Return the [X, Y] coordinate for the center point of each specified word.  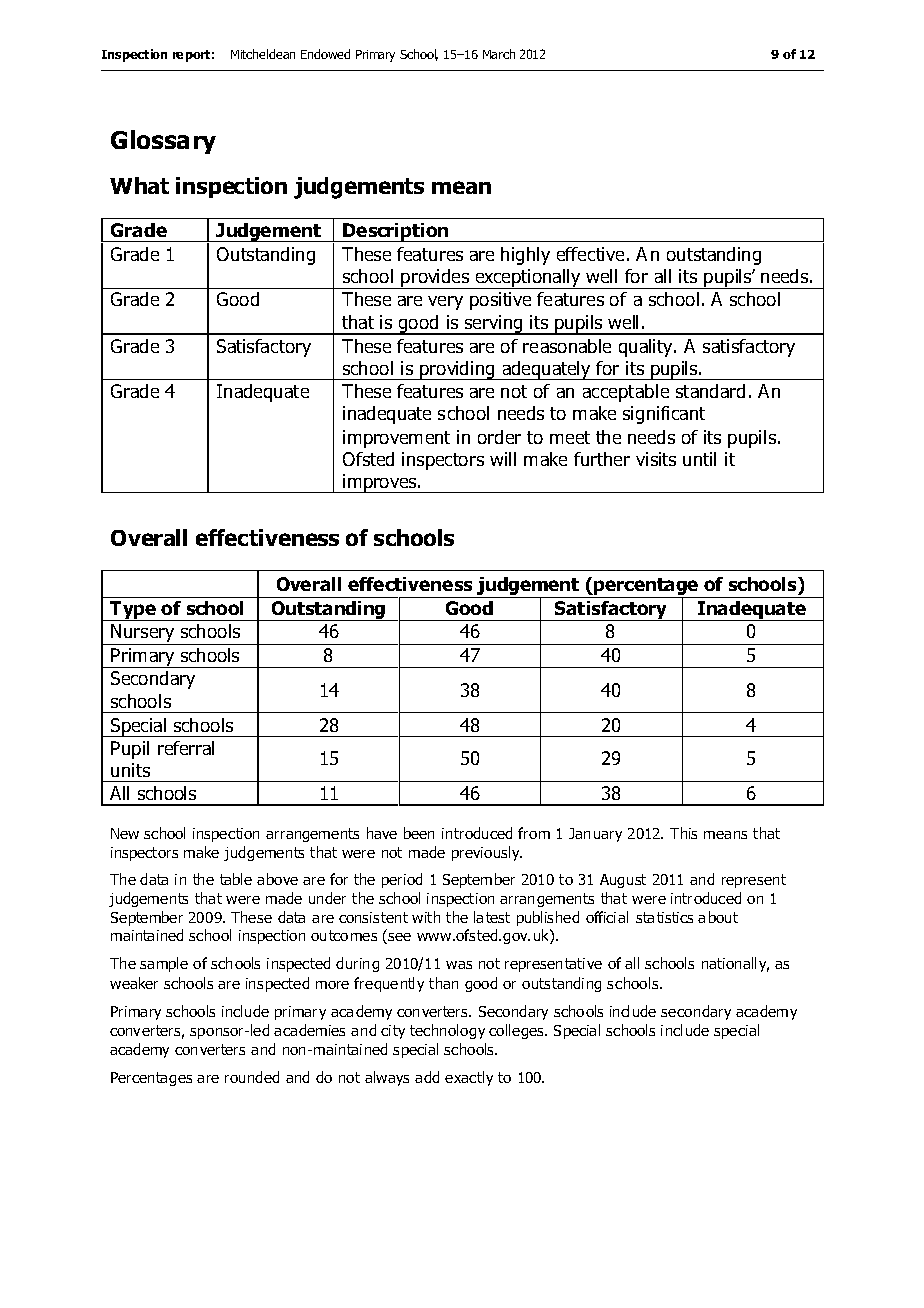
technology [447, 1031]
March [499, 54]
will [503, 459]
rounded [252, 1077]
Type [133, 611]
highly [525, 256]
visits [656, 459]
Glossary [163, 142]
